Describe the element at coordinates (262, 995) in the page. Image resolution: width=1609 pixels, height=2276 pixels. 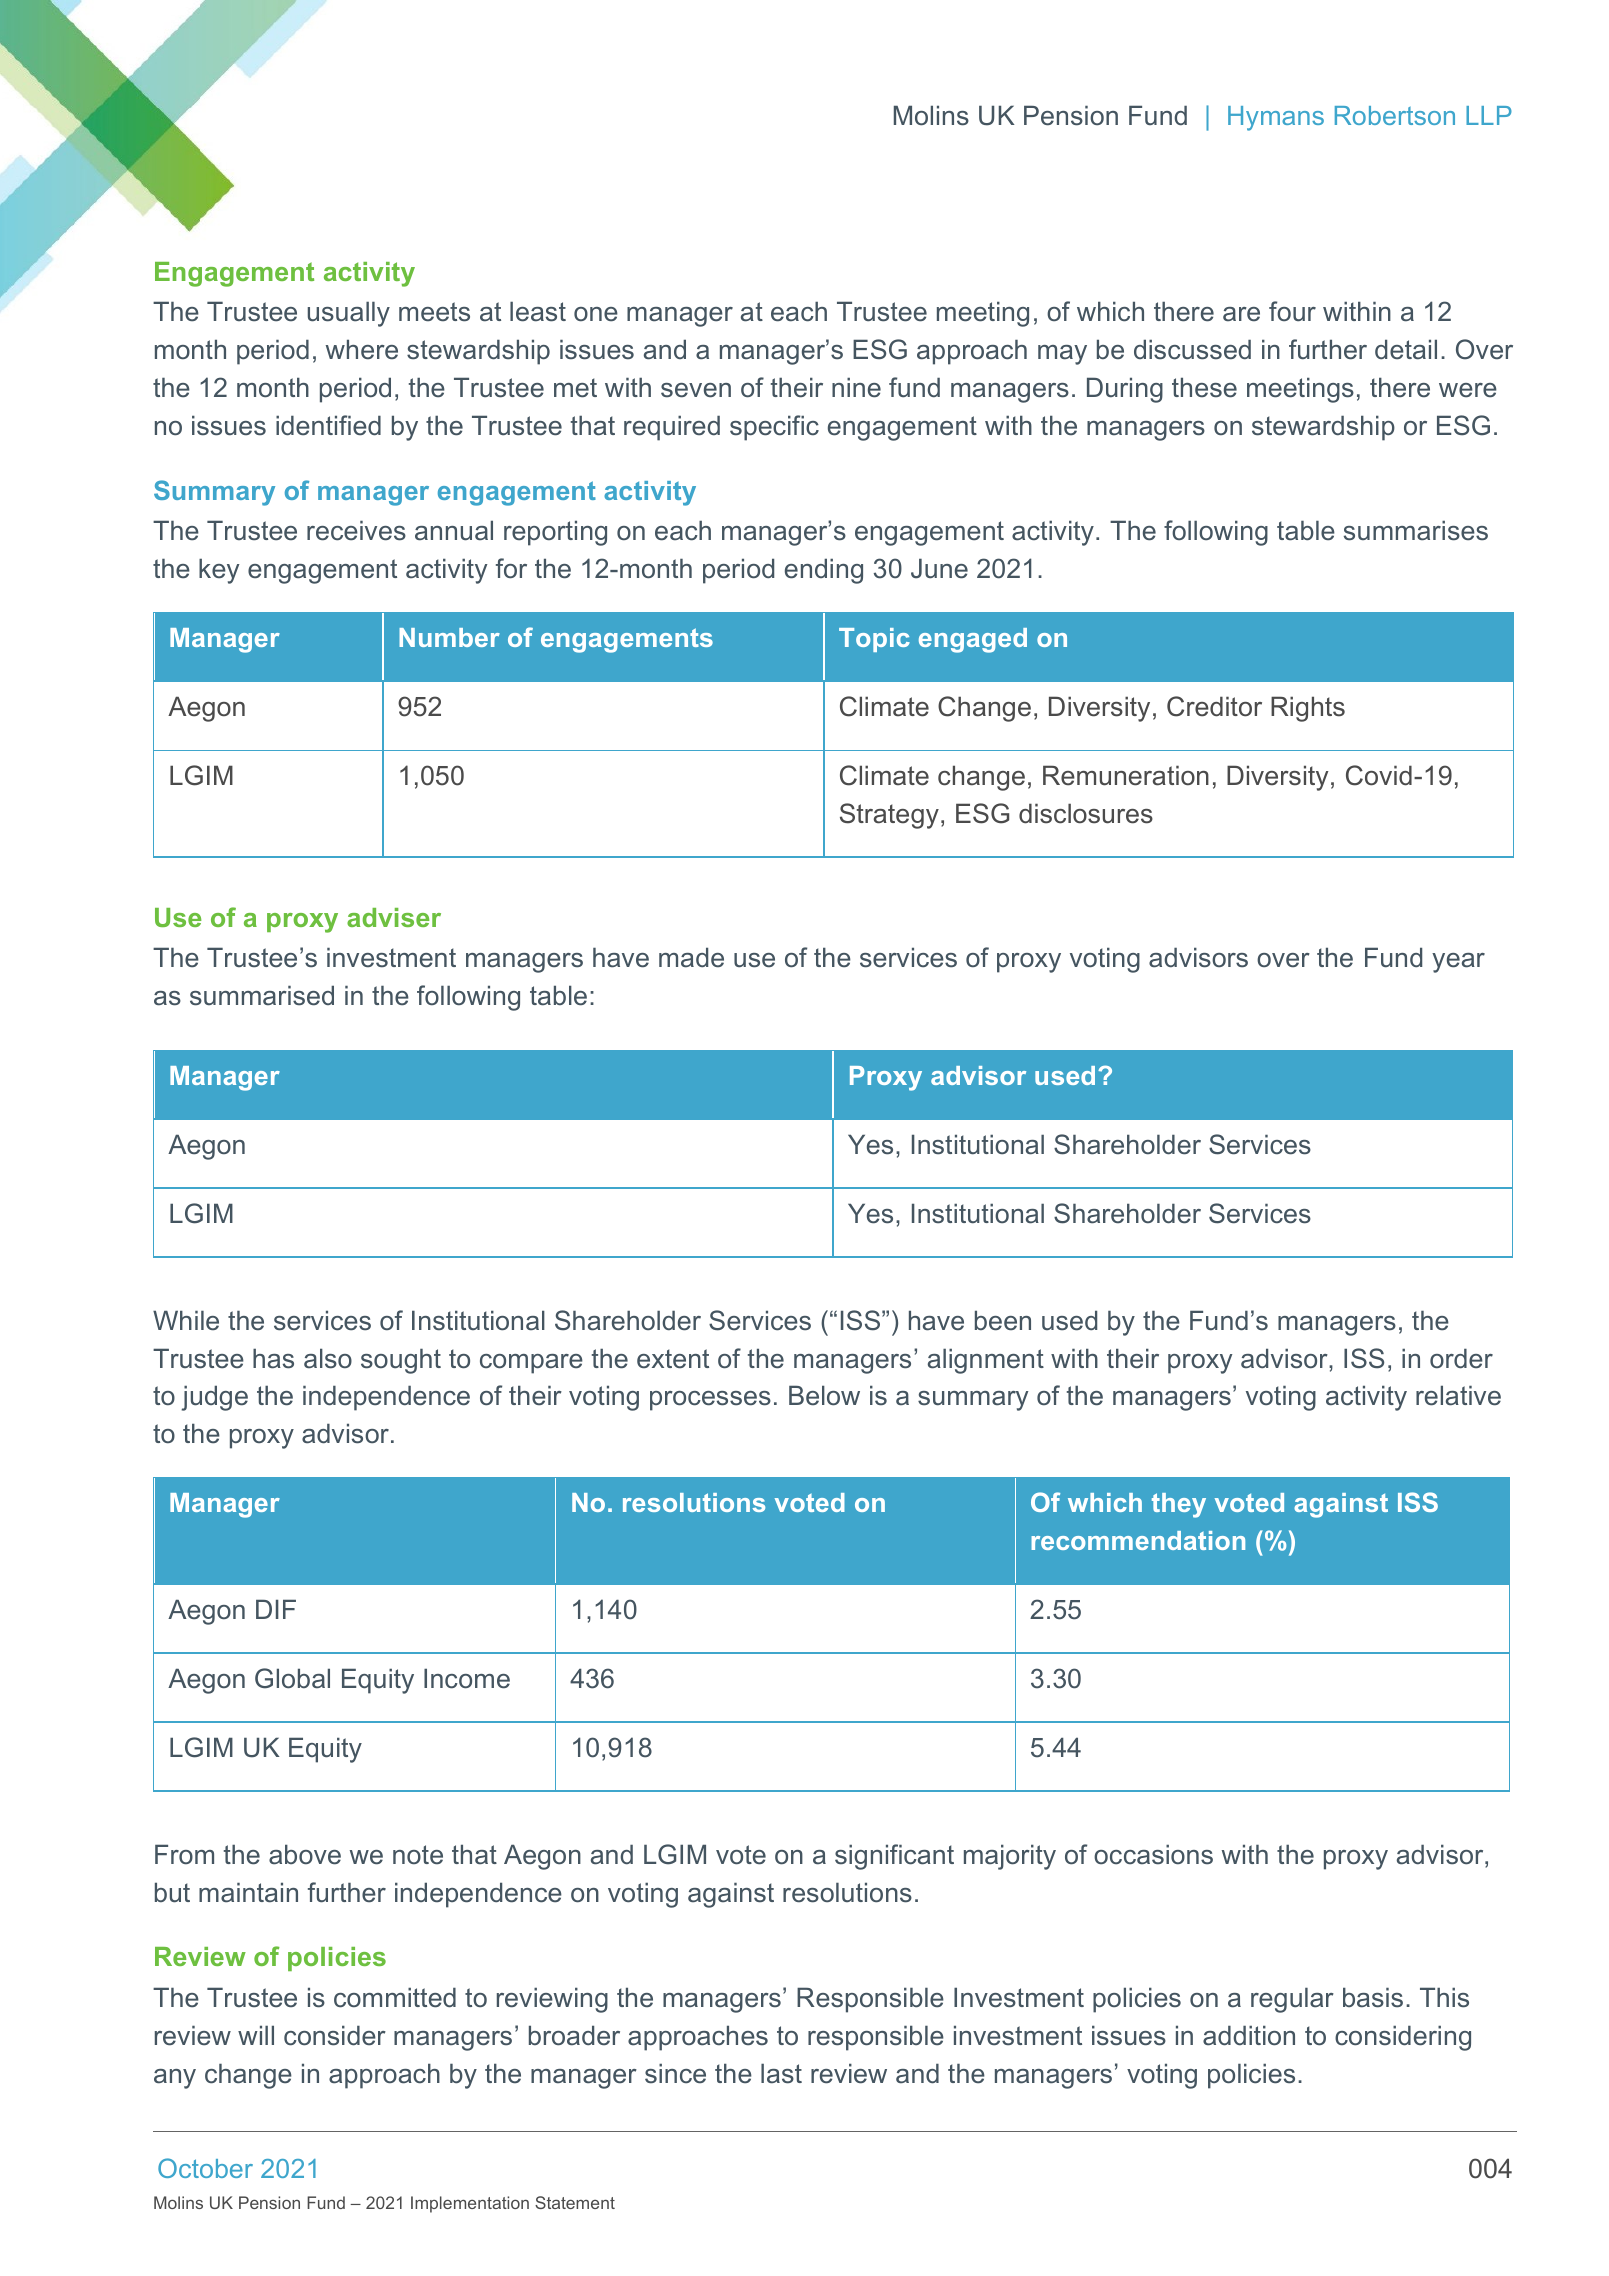
I see `summarised` at that location.
